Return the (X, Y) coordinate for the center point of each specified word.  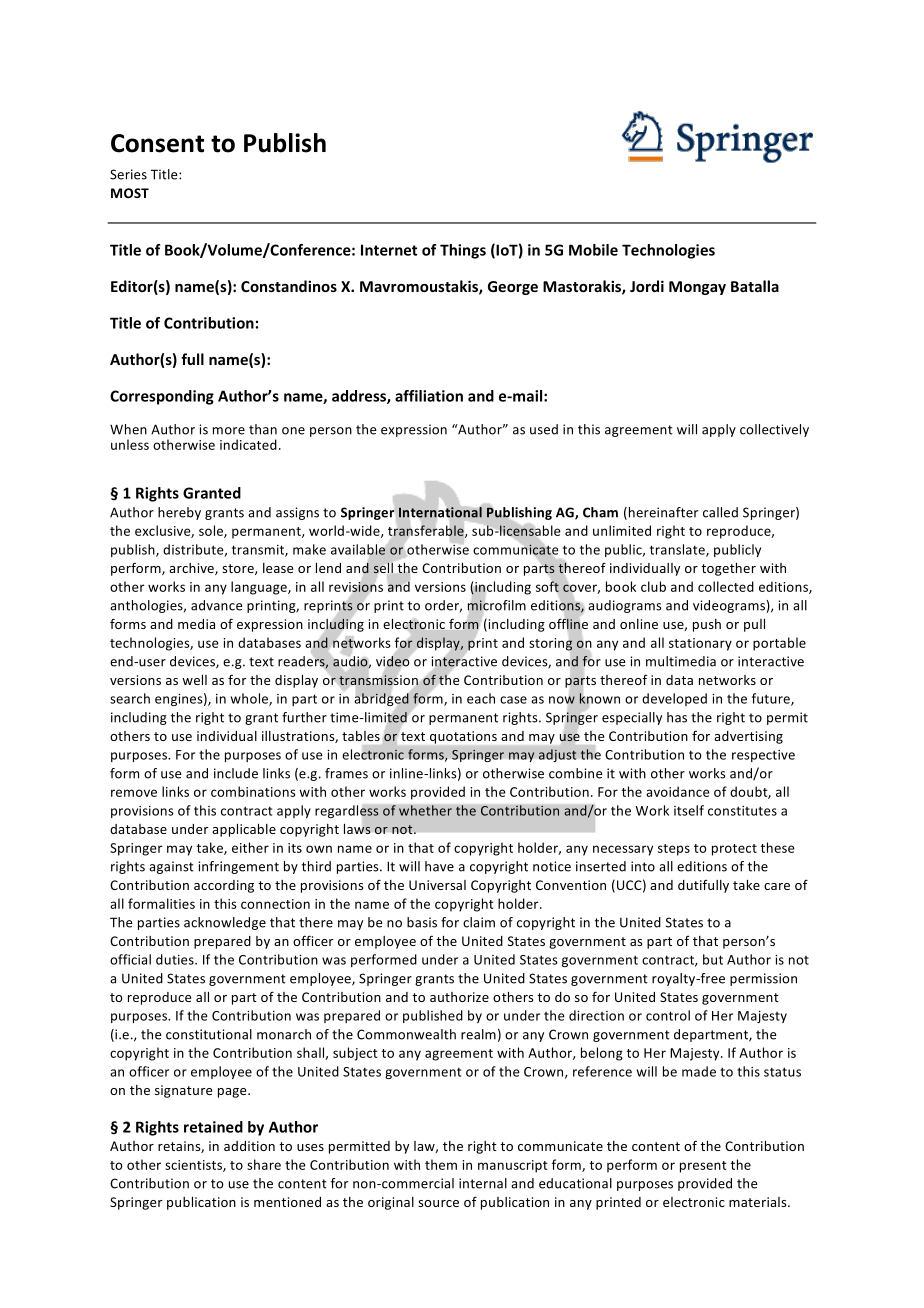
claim (479, 922)
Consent (157, 143)
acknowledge (225, 923)
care (777, 886)
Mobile (593, 250)
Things (463, 251)
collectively (774, 430)
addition (249, 1146)
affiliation (429, 396)
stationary (700, 644)
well (194, 680)
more (229, 431)
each (481, 698)
